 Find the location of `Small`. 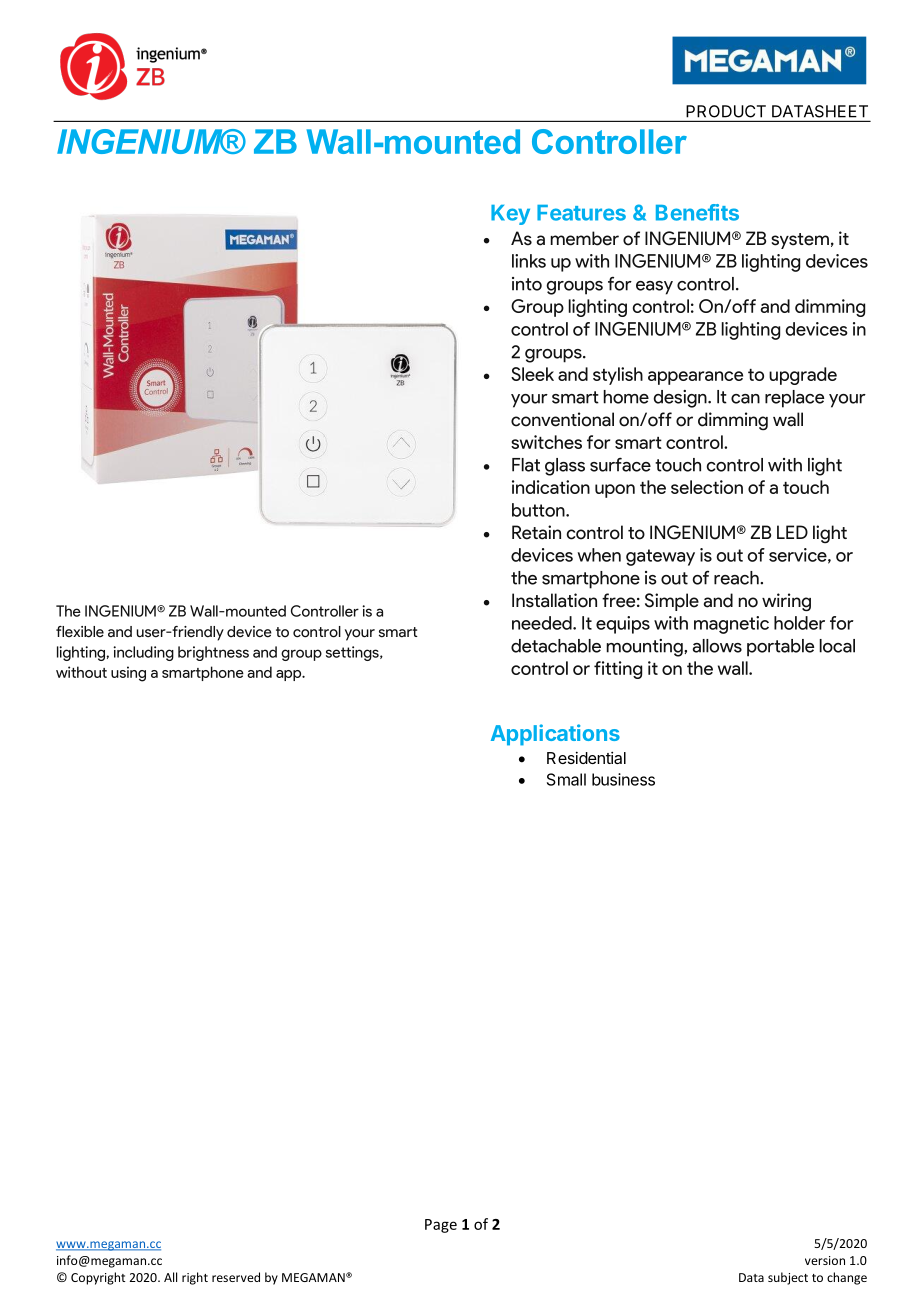

Small is located at coordinates (566, 779).
